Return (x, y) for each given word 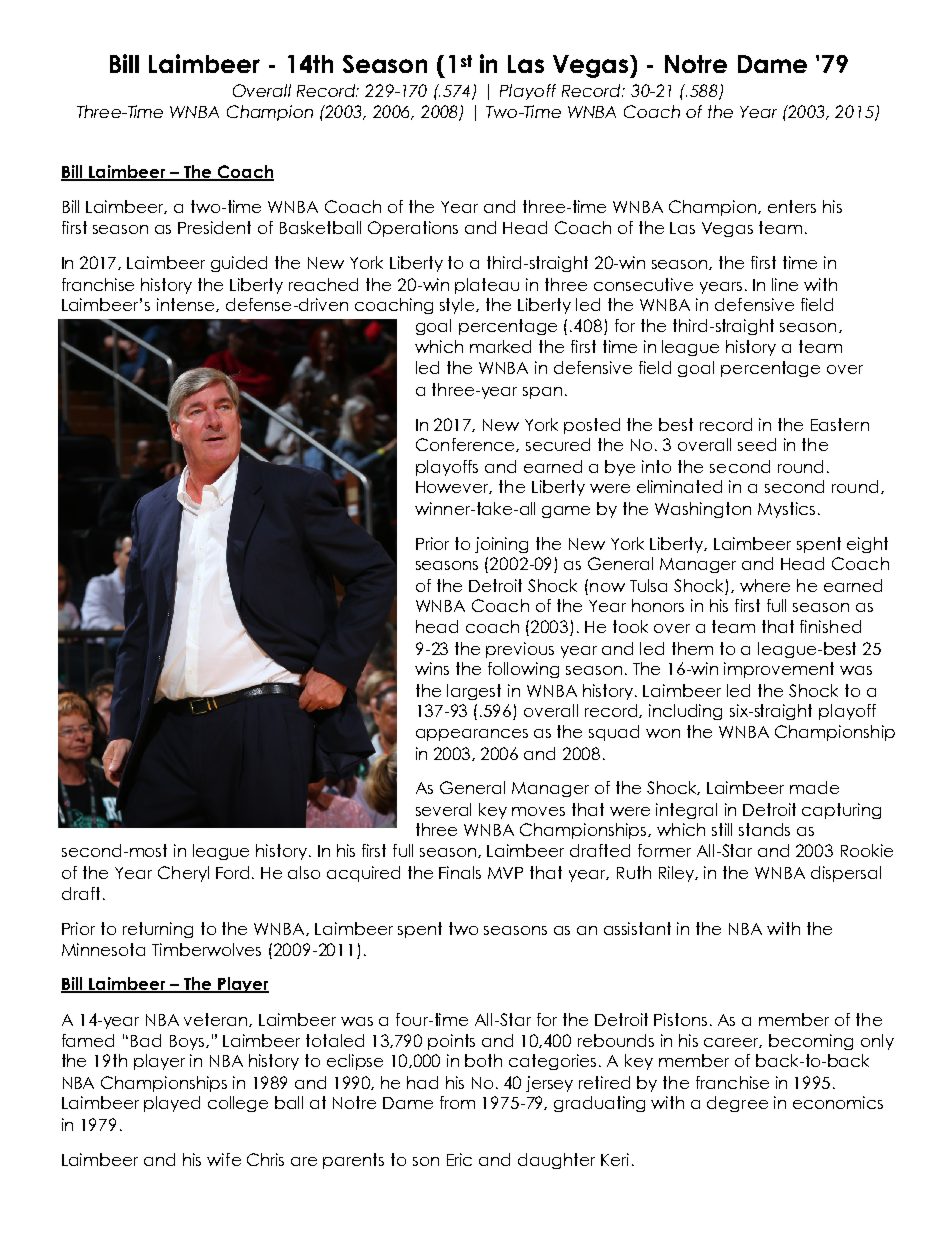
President (214, 227)
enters (792, 206)
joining (501, 545)
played (172, 1104)
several (443, 809)
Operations (413, 229)
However (454, 487)
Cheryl (183, 874)
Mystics (786, 510)
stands (764, 829)
